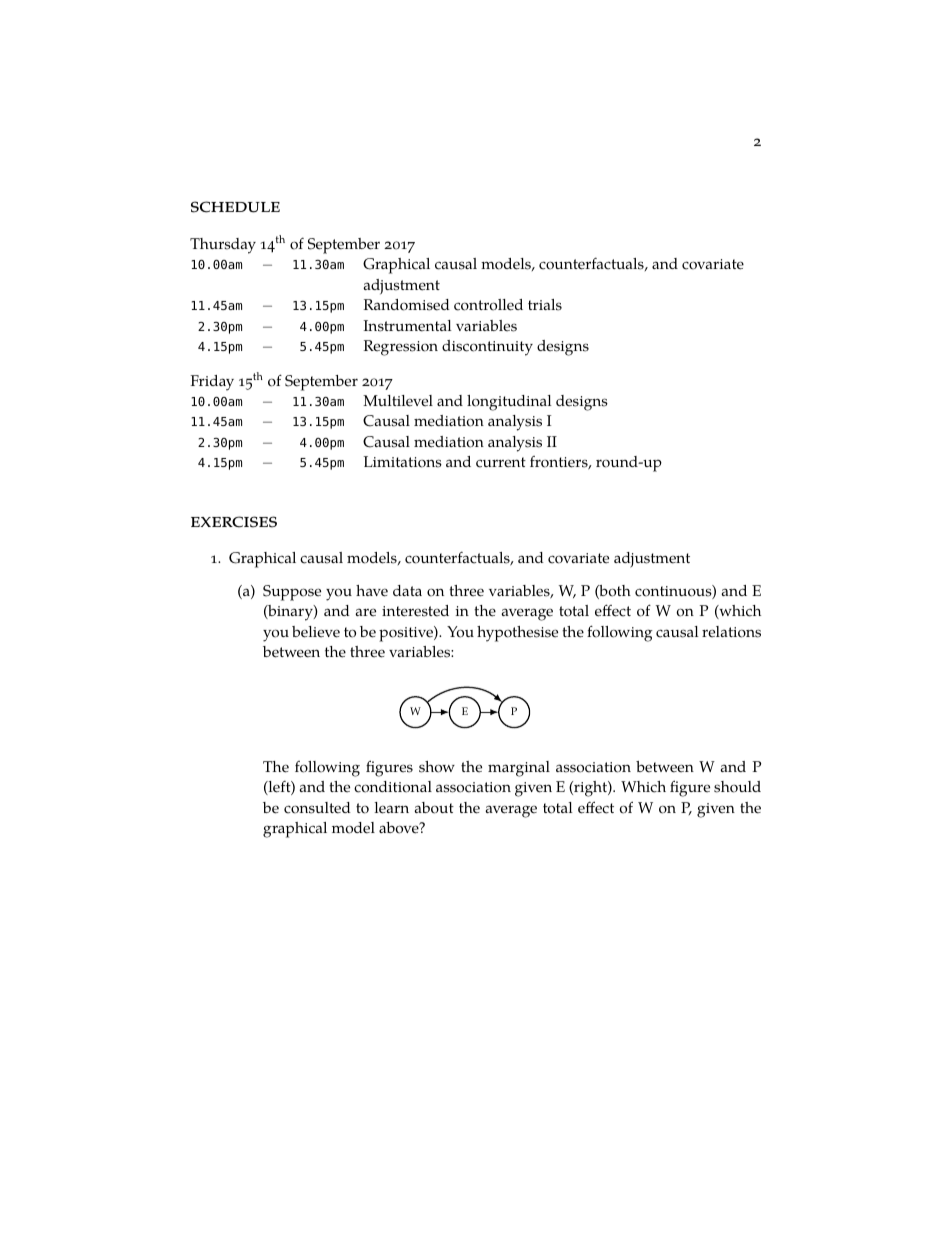 This screenshot has height=1233, width=952. Describe the element at coordinates (415, 611) in the screenshot. I see `interested` at that location.
